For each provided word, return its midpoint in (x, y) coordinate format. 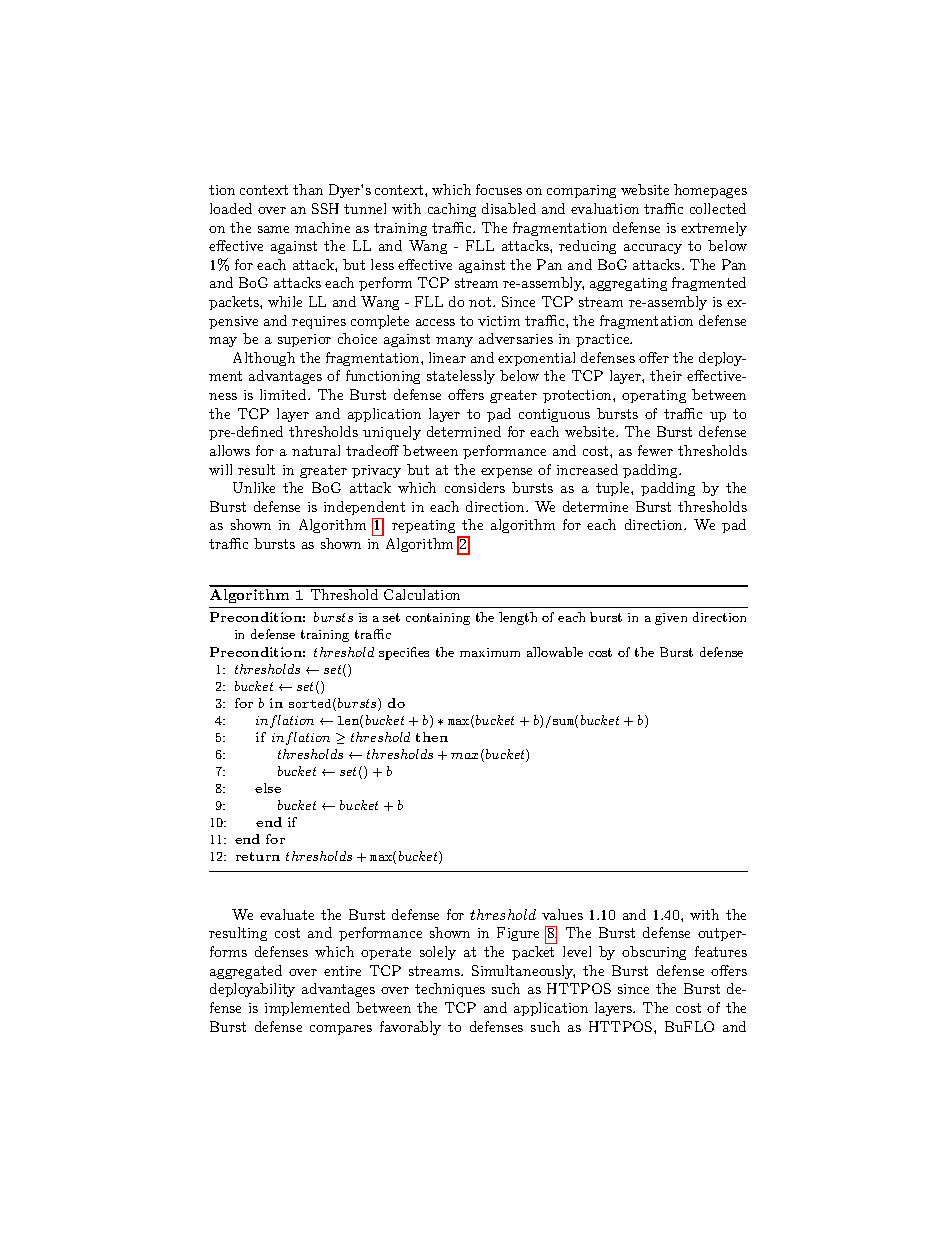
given (671, 619)
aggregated (246, 972)
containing (438, 619)
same (273, 229)
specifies (404, 653)
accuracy (653, 249)
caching (452, 210)
